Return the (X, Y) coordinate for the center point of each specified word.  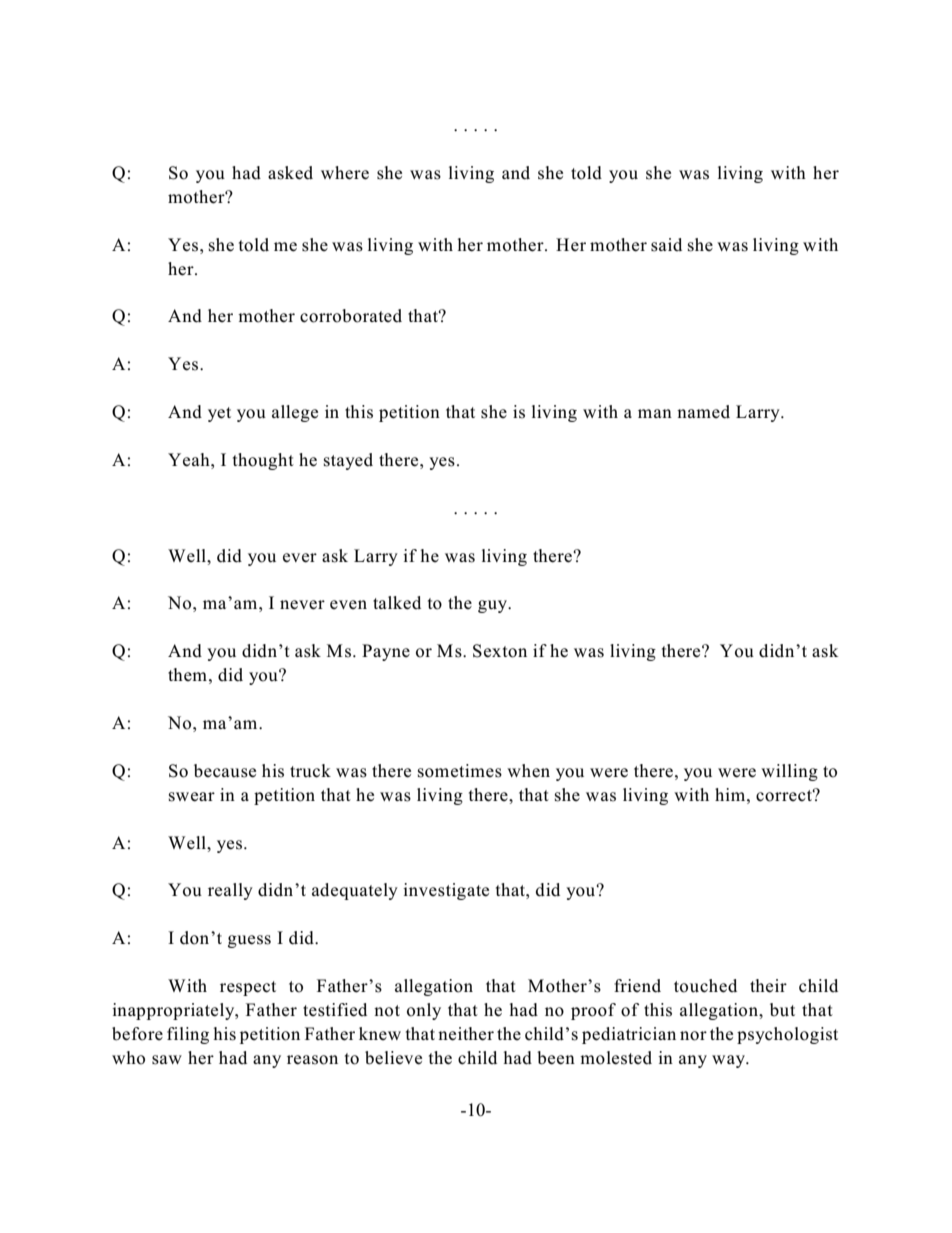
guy (494, 606)
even (348, 604)
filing (188, 1035)
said (666, 245)
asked (290, 173)
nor (693, 1036)
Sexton (500, 651)
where (345, 173)
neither (466, 1034)
